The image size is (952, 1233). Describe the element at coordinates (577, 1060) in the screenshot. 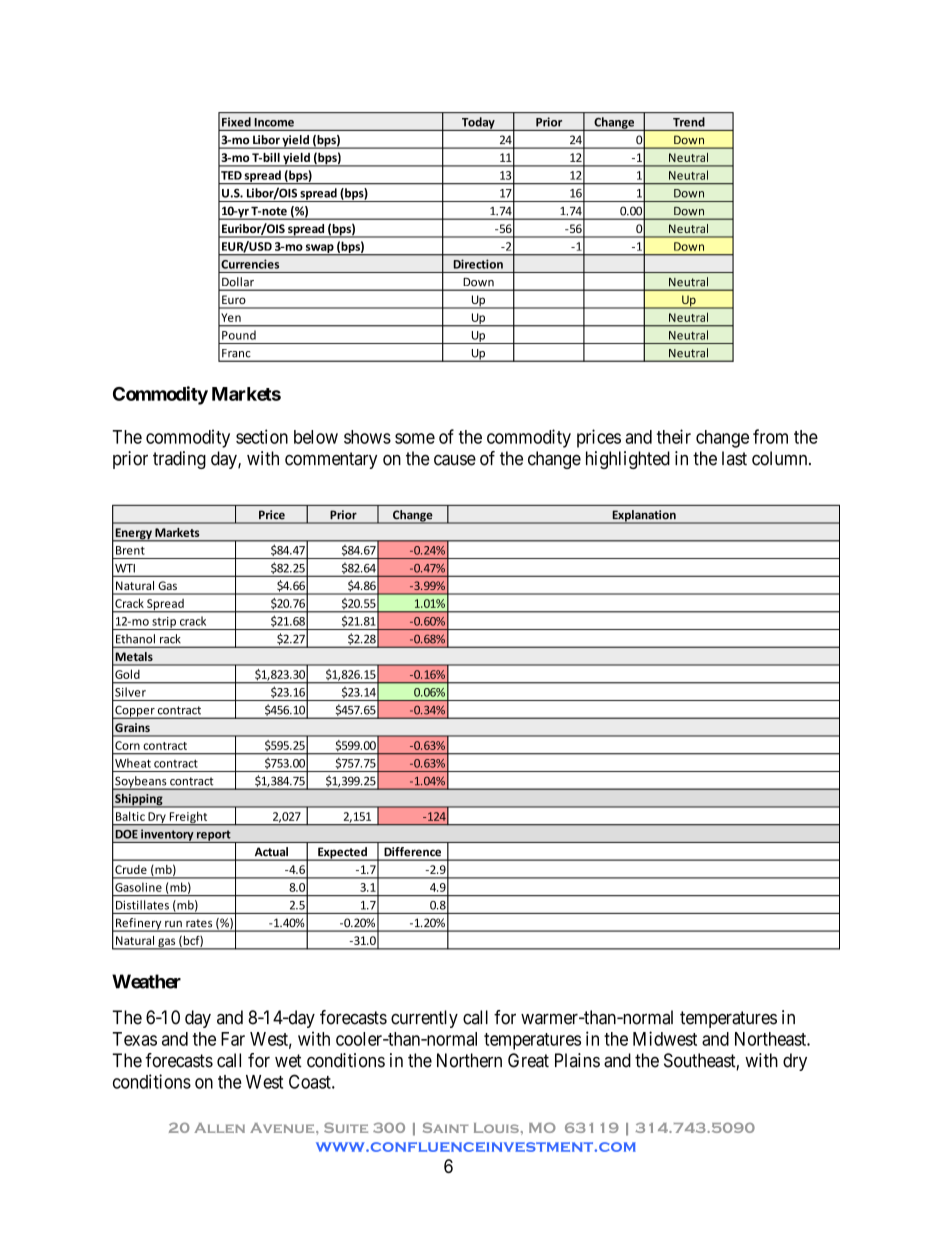

I see `Plains` at that location.
